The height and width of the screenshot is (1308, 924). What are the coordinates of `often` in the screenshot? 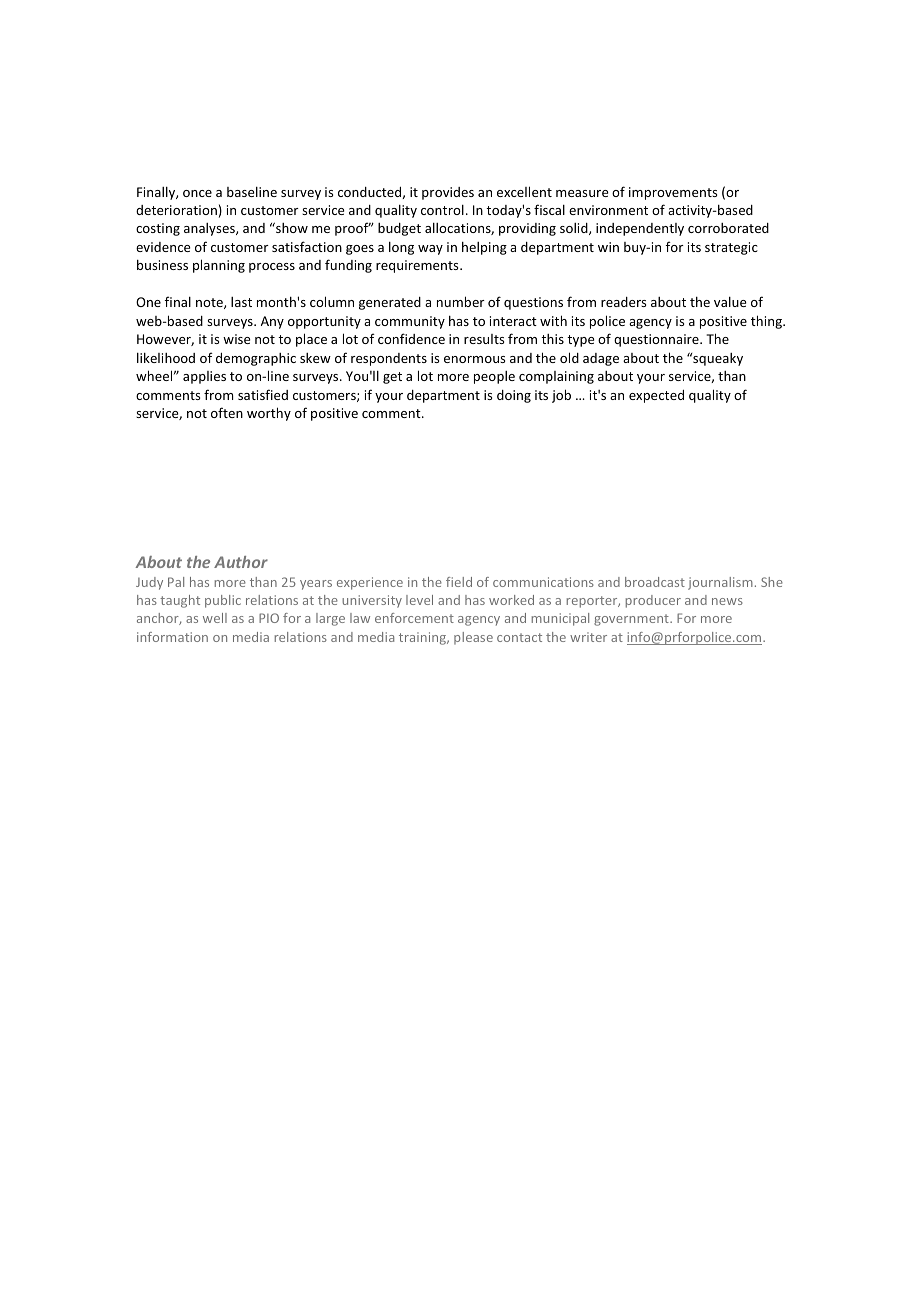 It's located at (227, 412).
